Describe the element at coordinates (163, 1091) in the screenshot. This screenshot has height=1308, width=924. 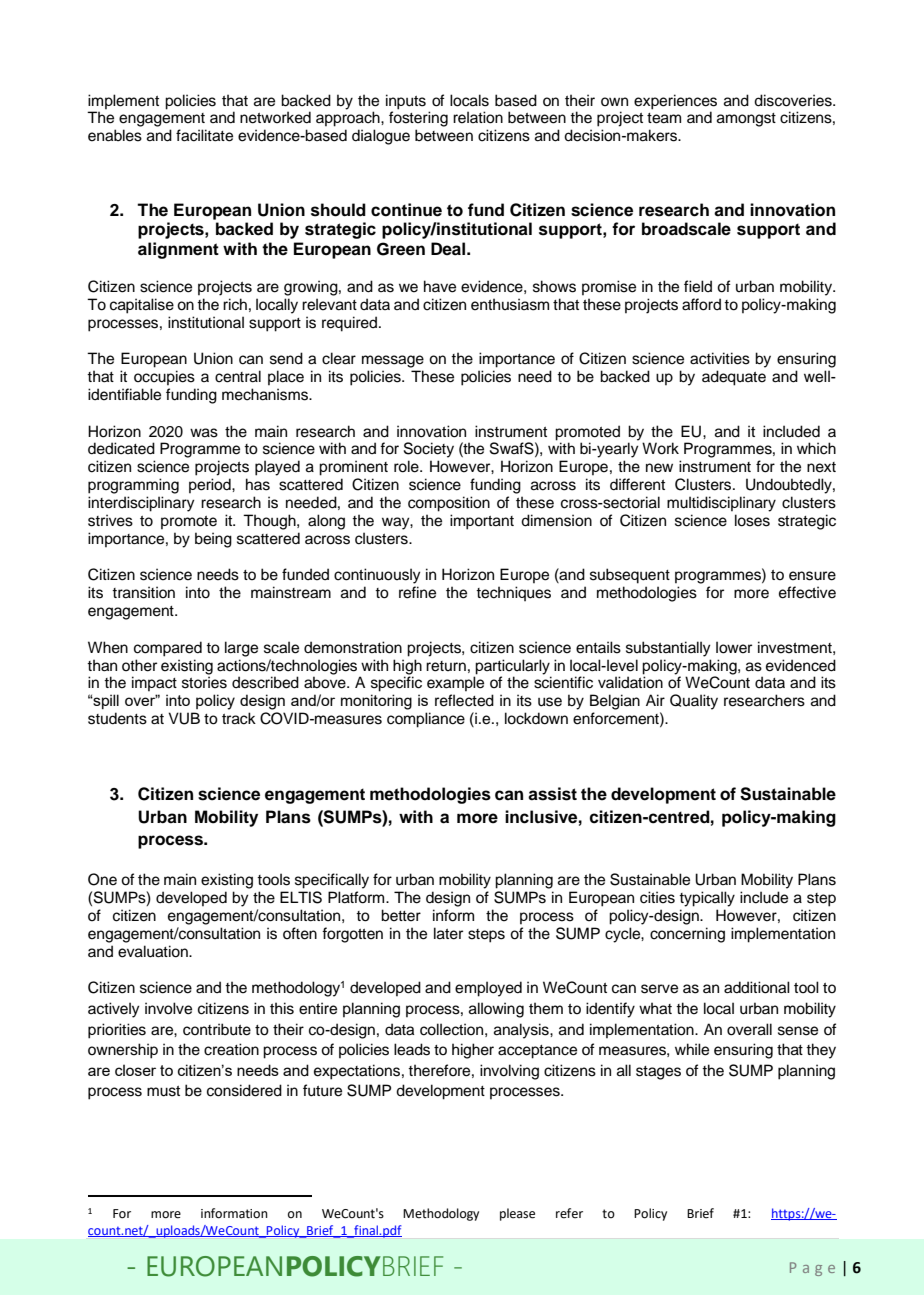
I see `must` at that location.
